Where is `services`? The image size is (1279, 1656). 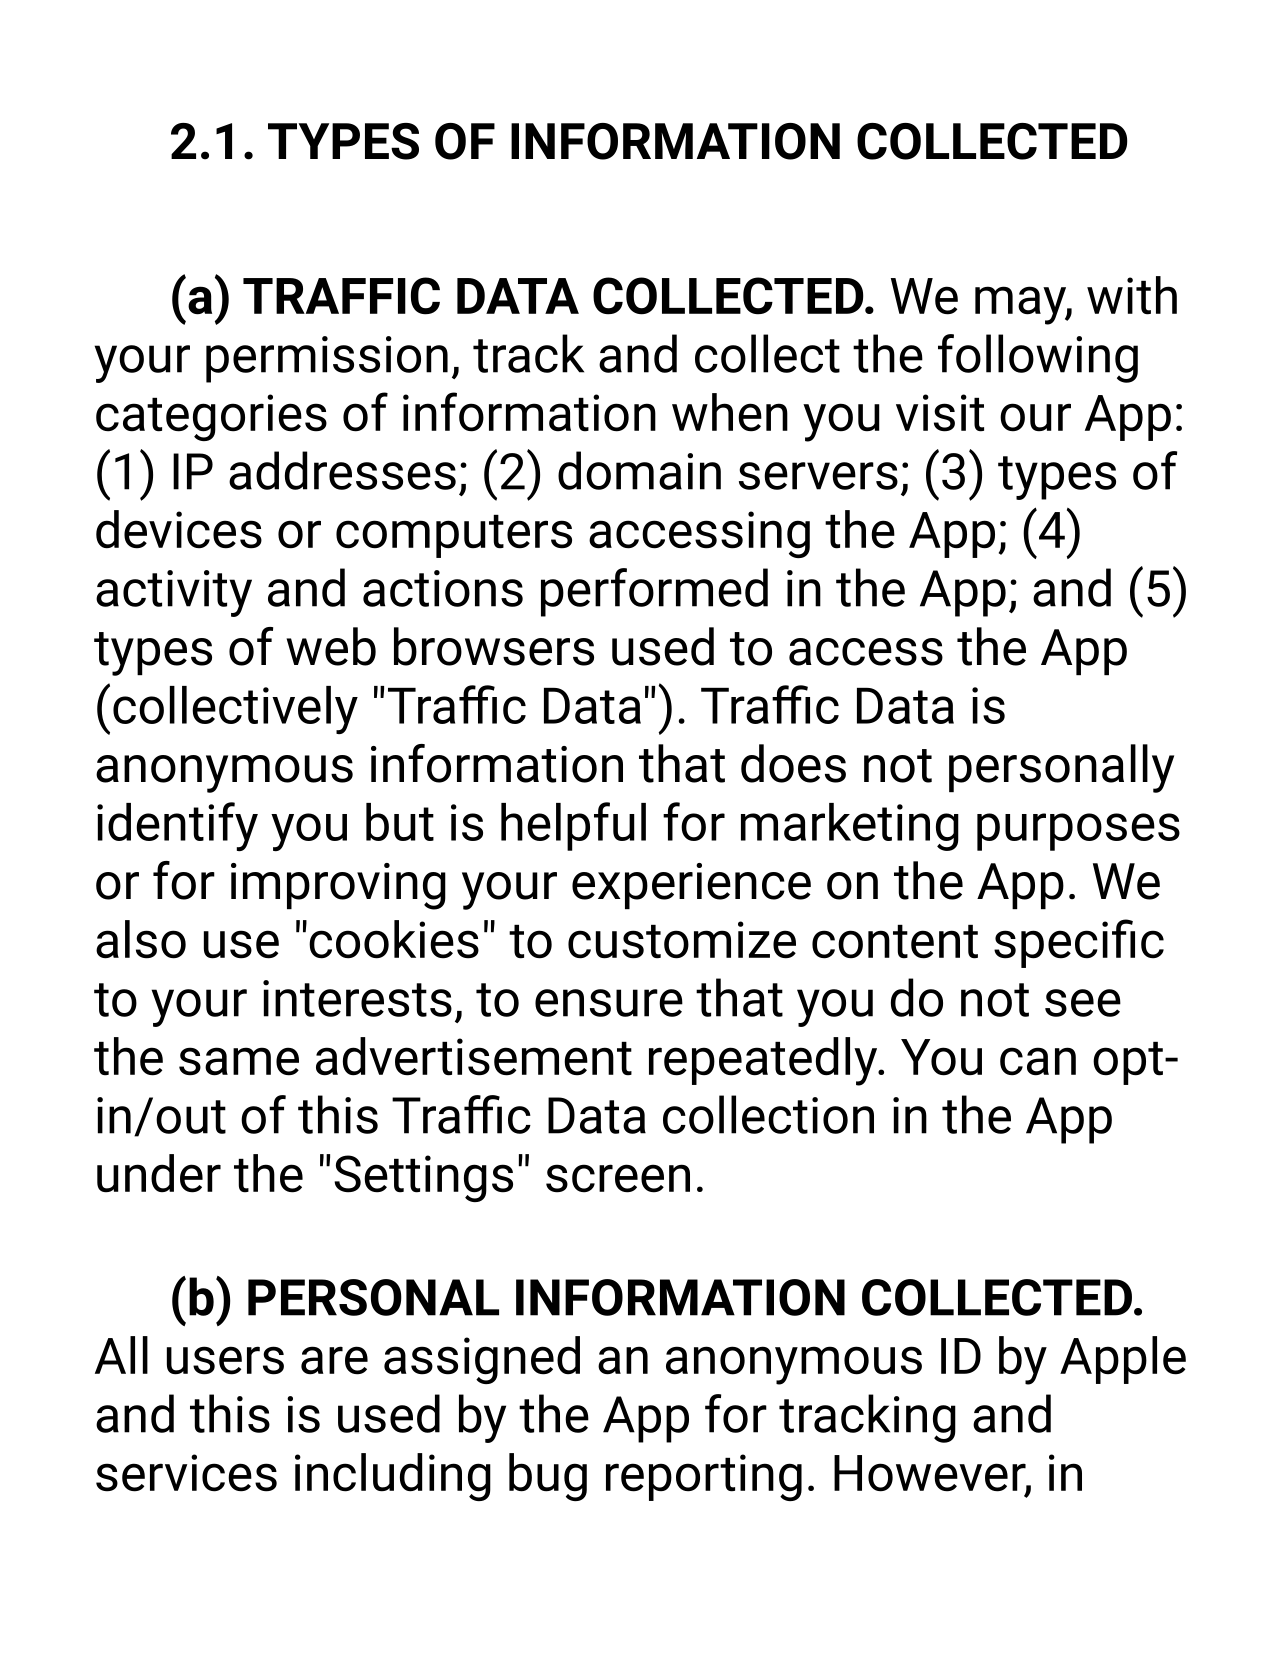 services is located at coordinates (186, 1473).
